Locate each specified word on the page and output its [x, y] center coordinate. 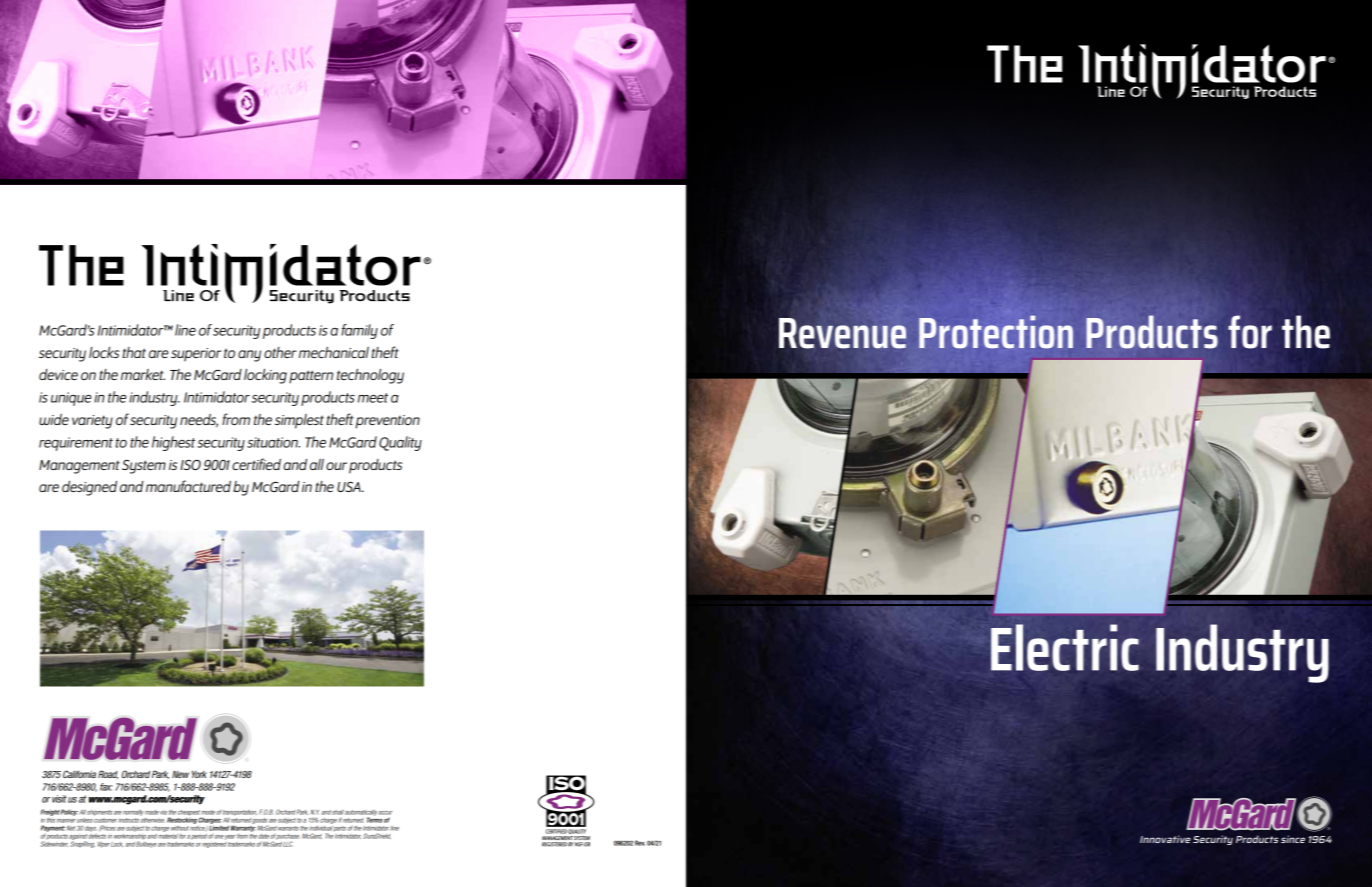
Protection [996, 332]
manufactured [188, 486]
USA [350, 486]
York [199, 774]
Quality [400, 443]
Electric [1065, 647]
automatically [361, 814]
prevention [387, 422]
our [336, 466]
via [163, 813]
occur [385, 813]
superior [196, 355]
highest [173, 443]
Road [108, 774]
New [180, 774]
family [359, 331]
